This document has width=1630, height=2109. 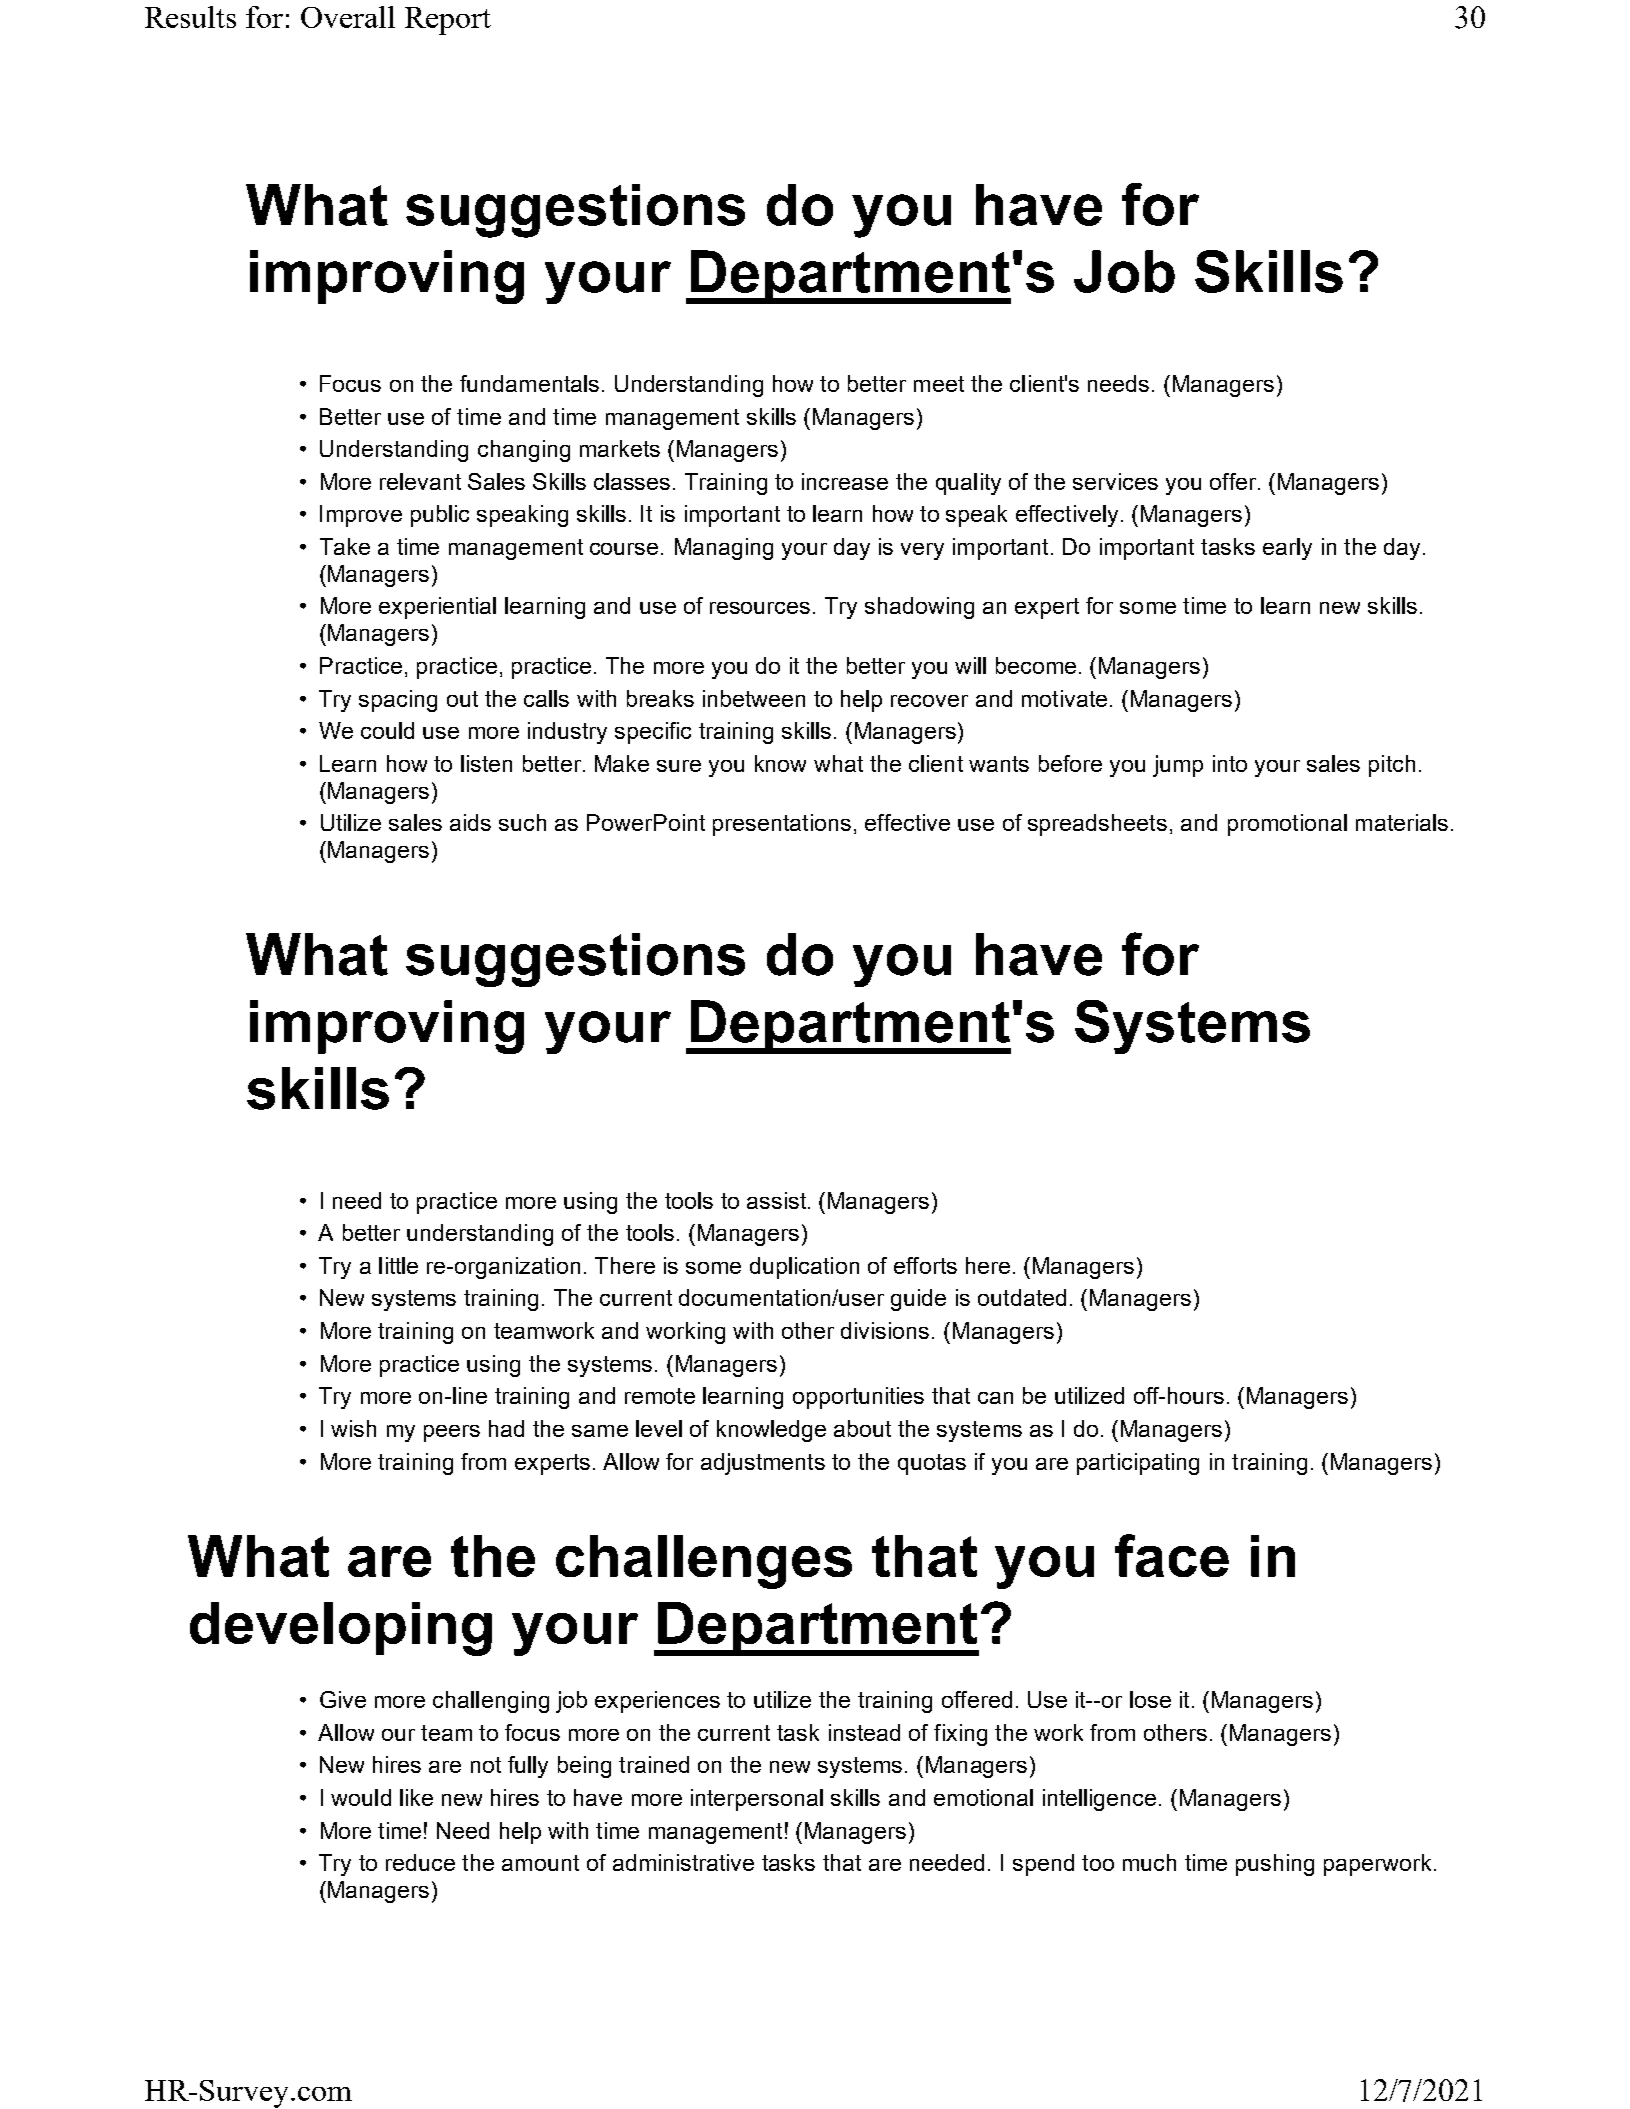 What do you see at coordinates (939, 384) in the document?
I see `meet` at bounding box center [939, 384].
